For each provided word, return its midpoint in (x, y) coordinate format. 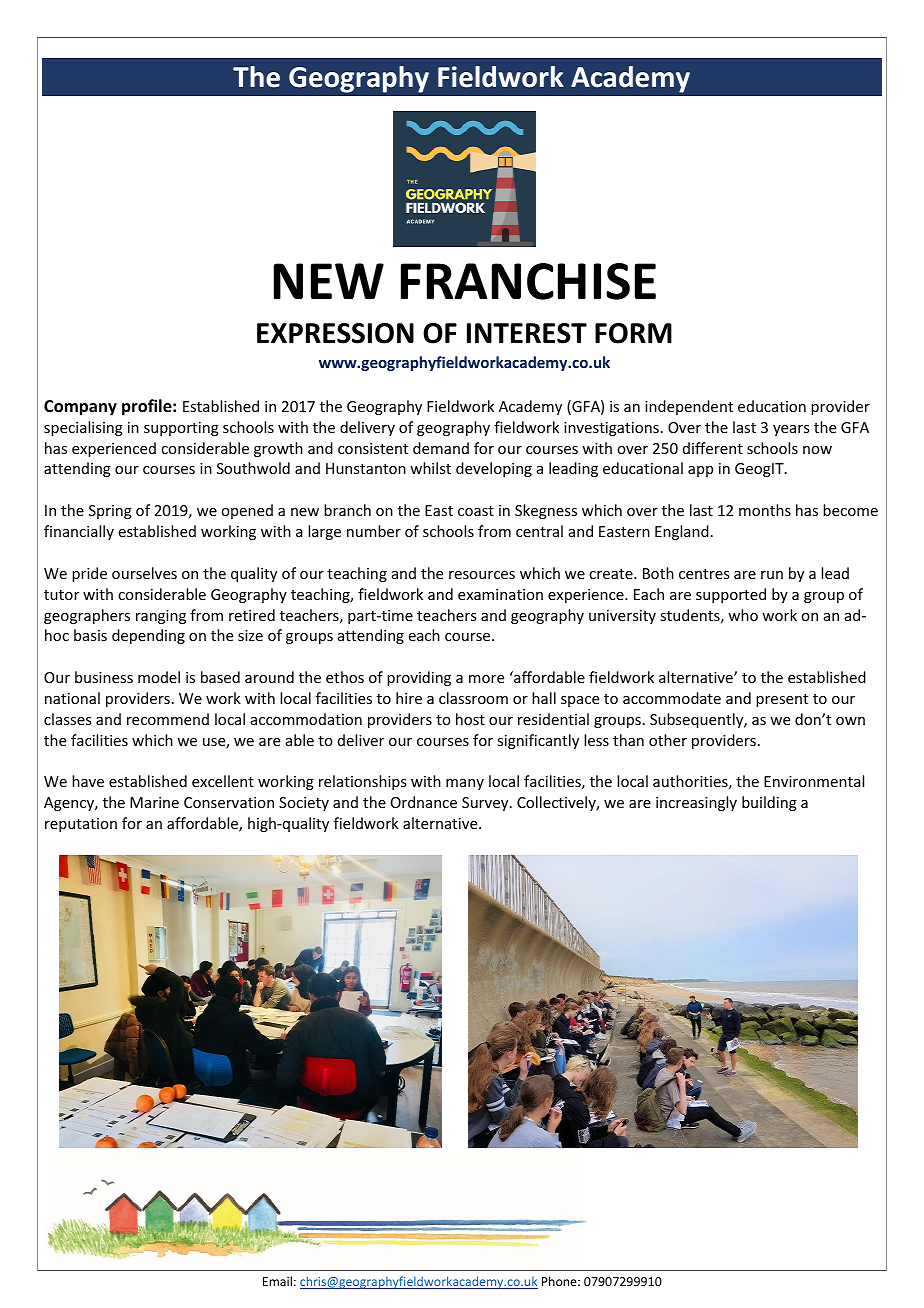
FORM (633, 333)
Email (277, 1281)
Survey (486, 804)
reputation (81, 825)
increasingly (696, 803)
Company (80, 408)
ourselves (144, 573)
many (465, 784)
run (772, 575)
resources (482, 575)
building (769, 803)
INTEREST (527, 333)
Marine (154, 802)
